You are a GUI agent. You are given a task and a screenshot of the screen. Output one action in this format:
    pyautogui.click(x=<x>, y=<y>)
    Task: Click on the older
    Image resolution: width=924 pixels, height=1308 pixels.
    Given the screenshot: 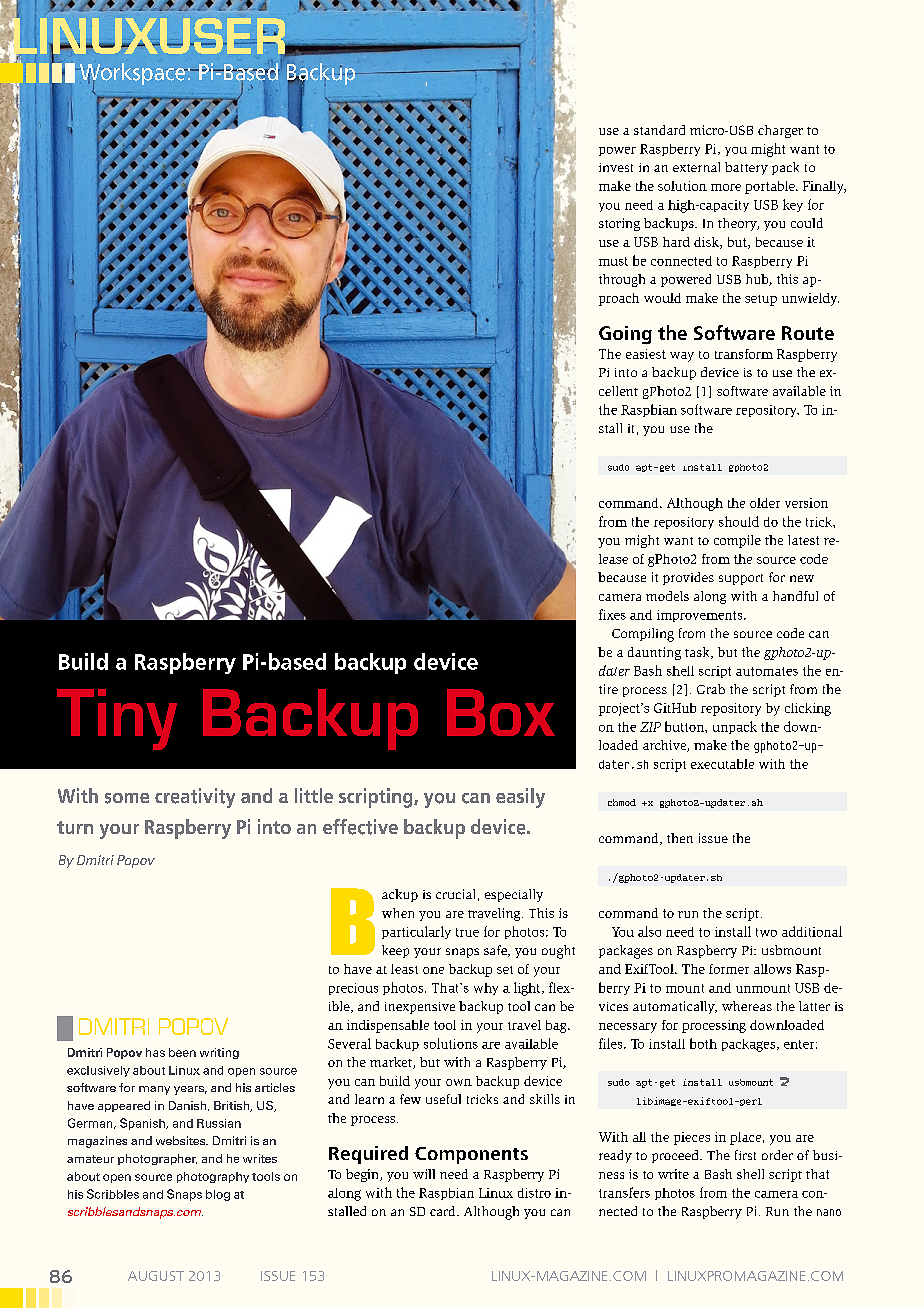 What is the action you would take?
    pyautogui.click(x=765, y=503)
